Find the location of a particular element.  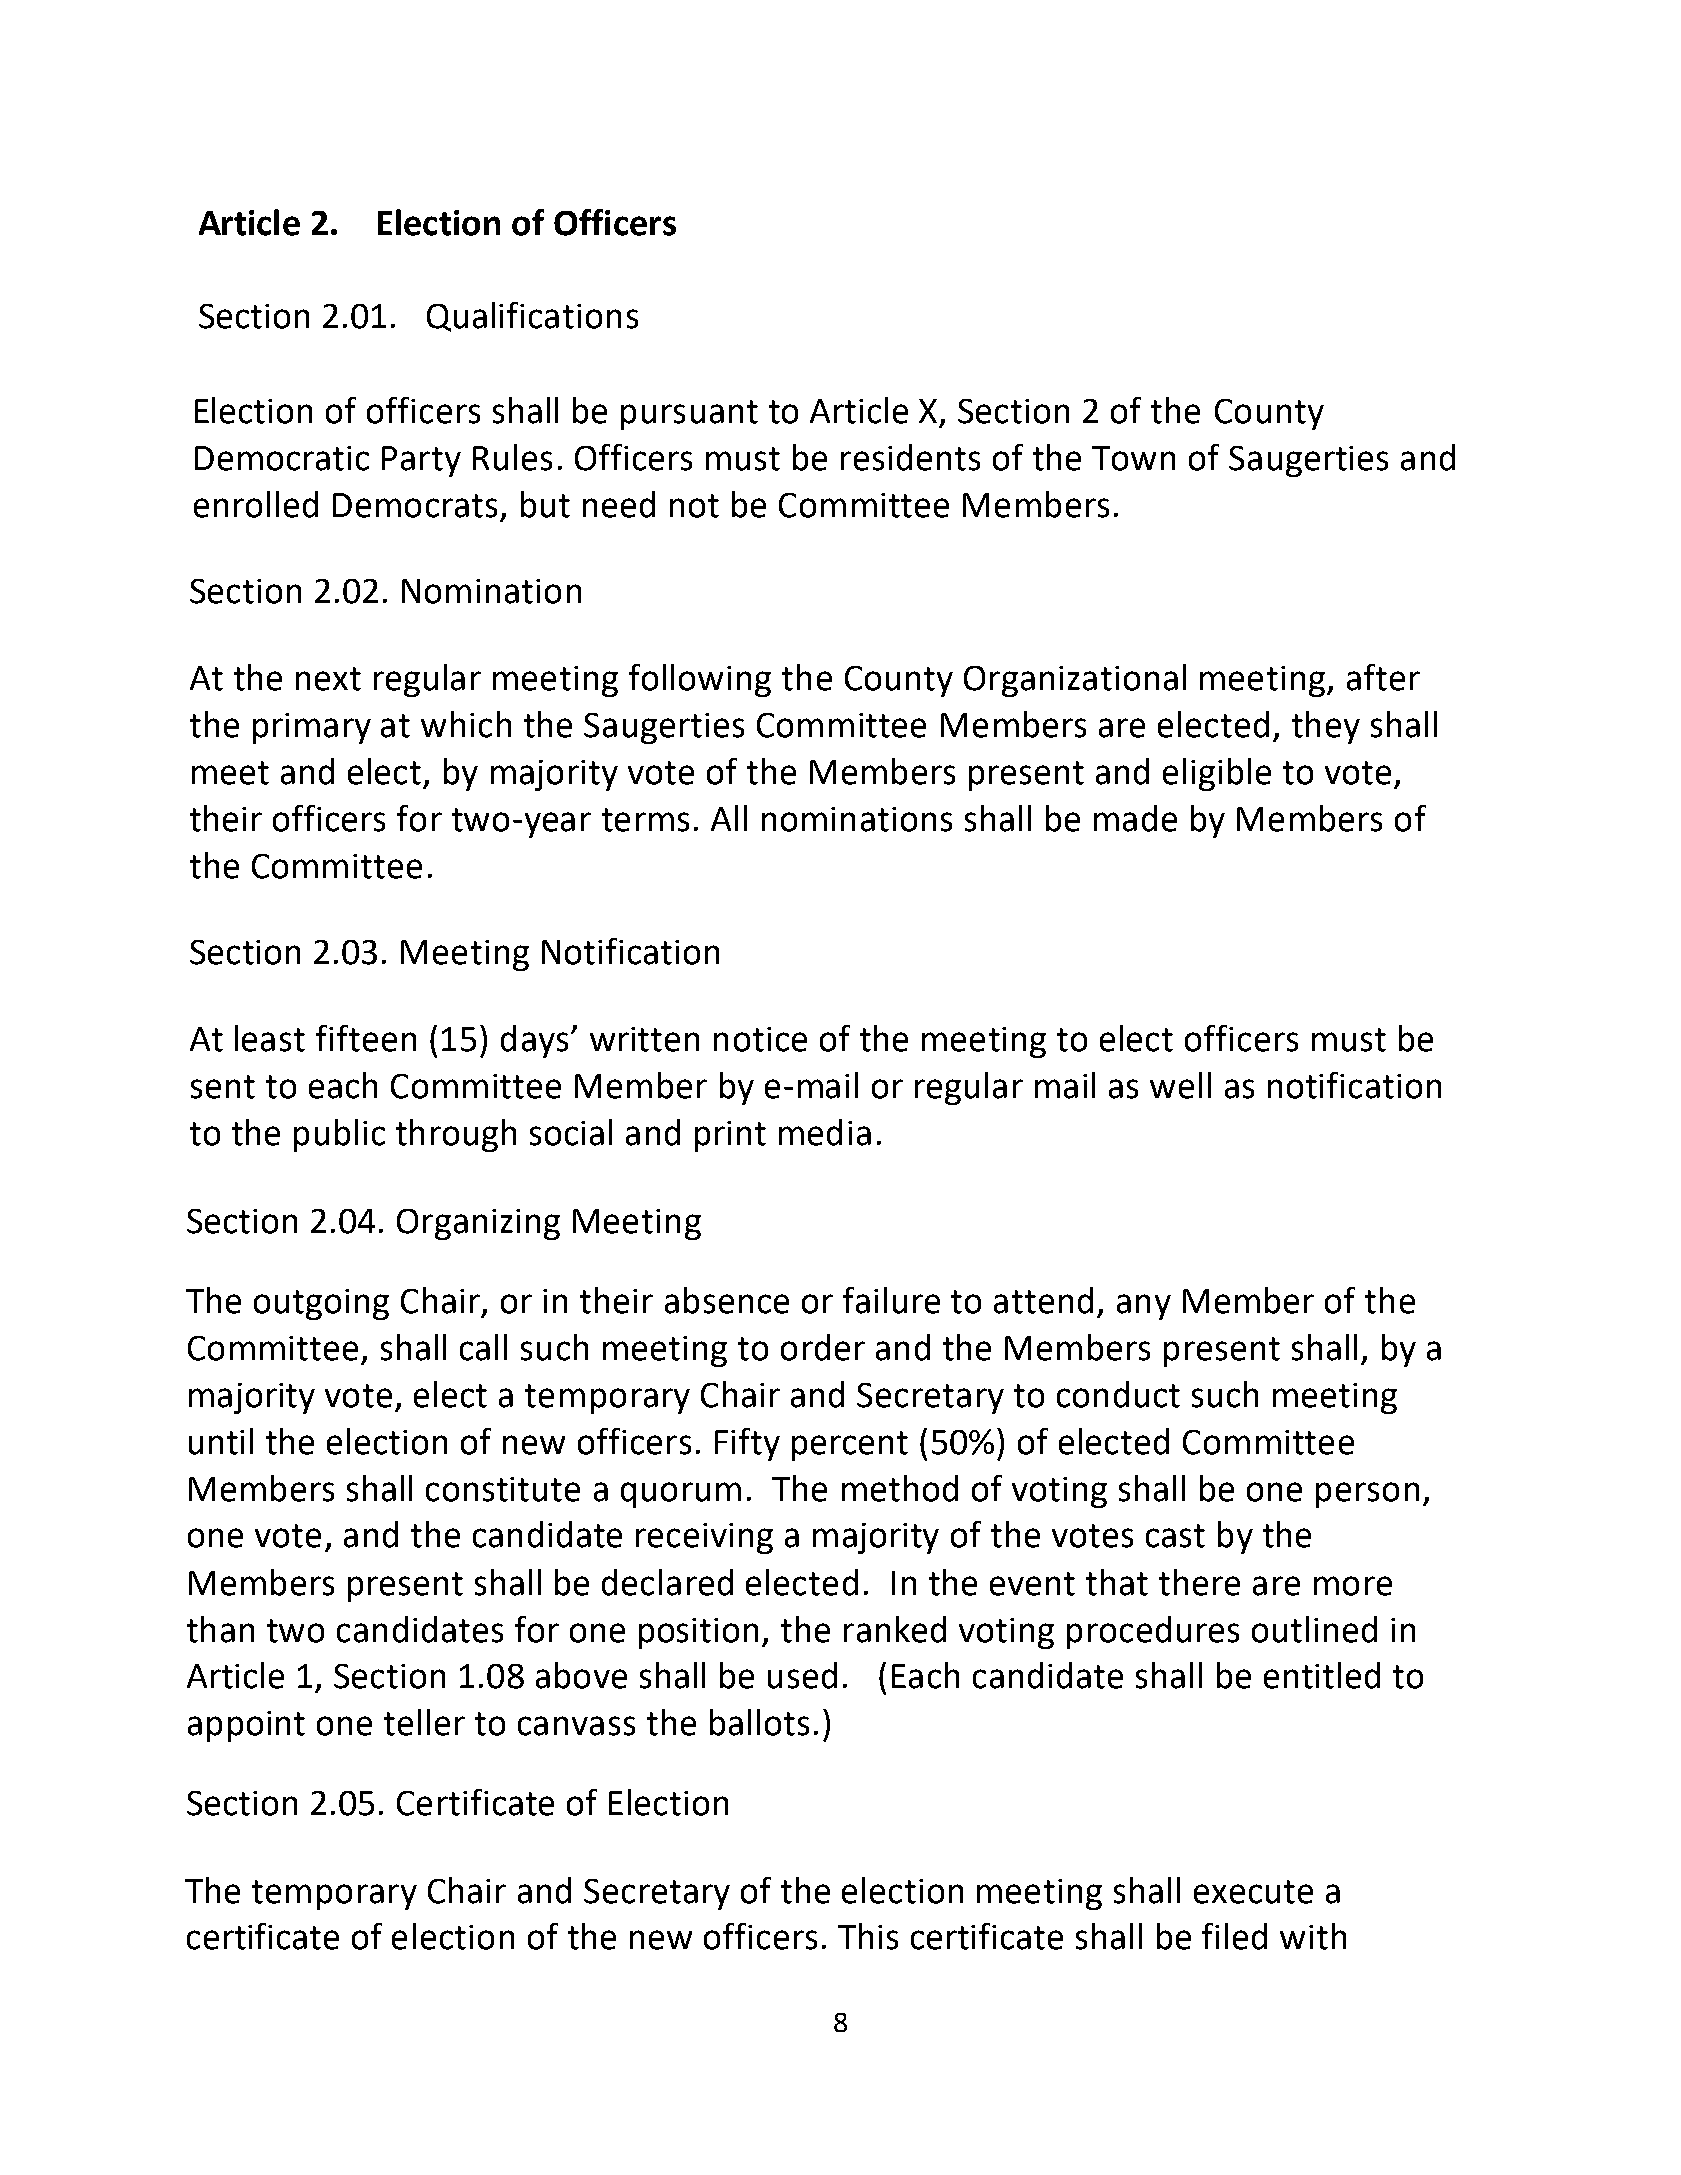

execute is located at coordinates (1253, 1892).
